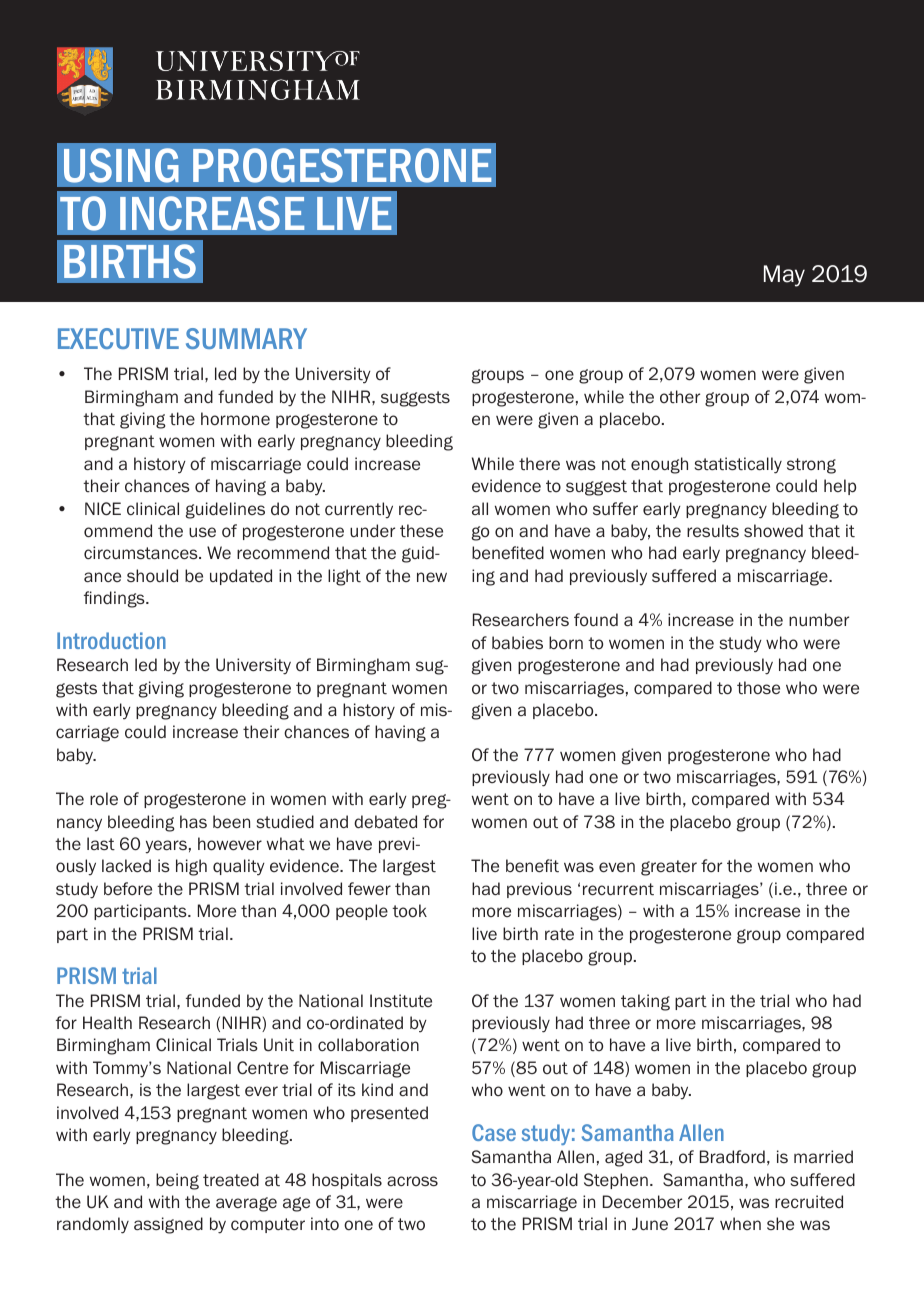 The height and width of the document is (1308, 924). Describe the element at coordinates (758, 688) in the document. I see `those` at that location.
